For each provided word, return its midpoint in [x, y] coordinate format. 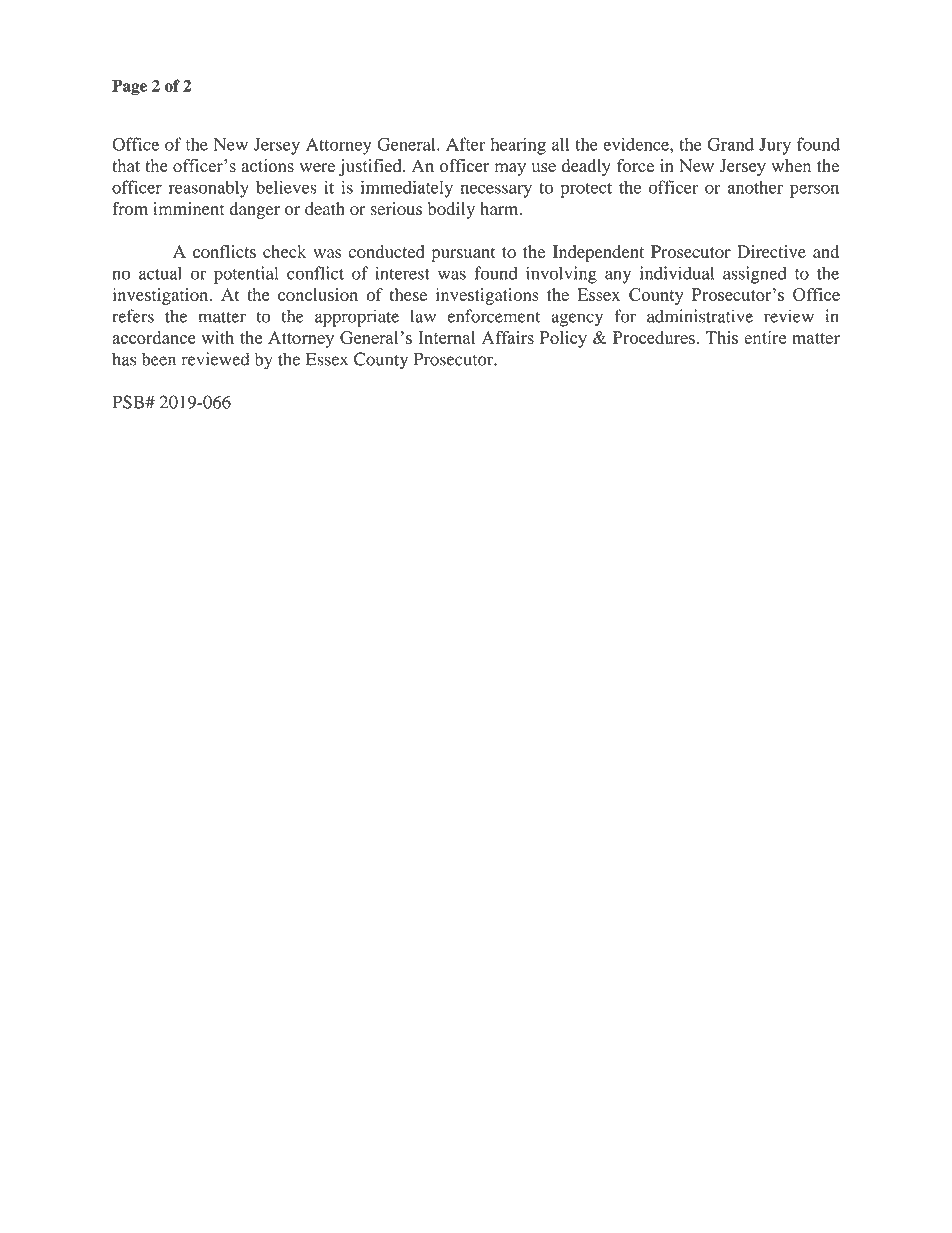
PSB [129, 402]
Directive [771, 251]
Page [129, 87]
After [466, 144]
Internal [447, 337]
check [284, 251]
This [722, 337]
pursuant [463, 254]
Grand [730, 144]
